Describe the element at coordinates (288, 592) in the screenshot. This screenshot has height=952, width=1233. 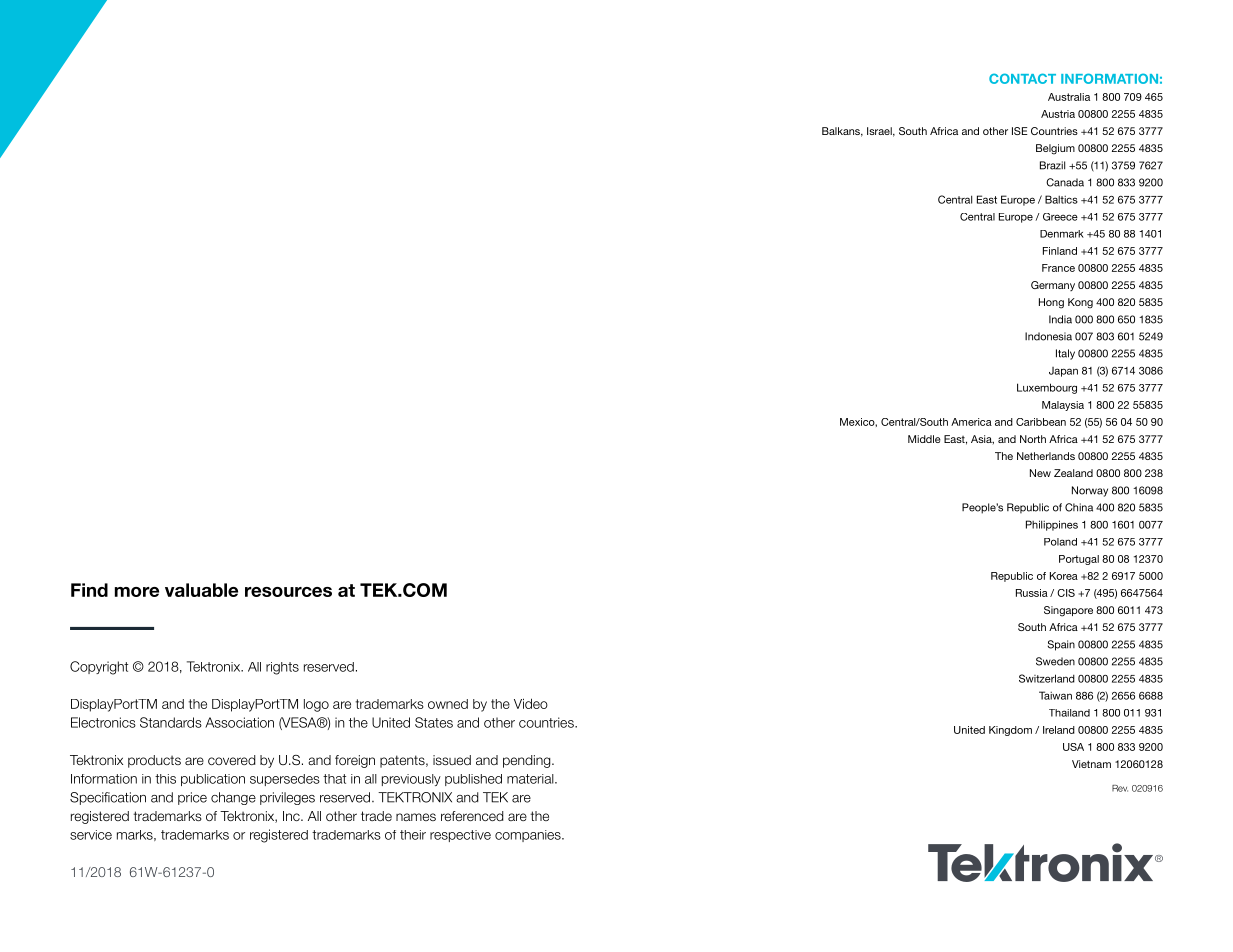
I see `resources` at that location.
